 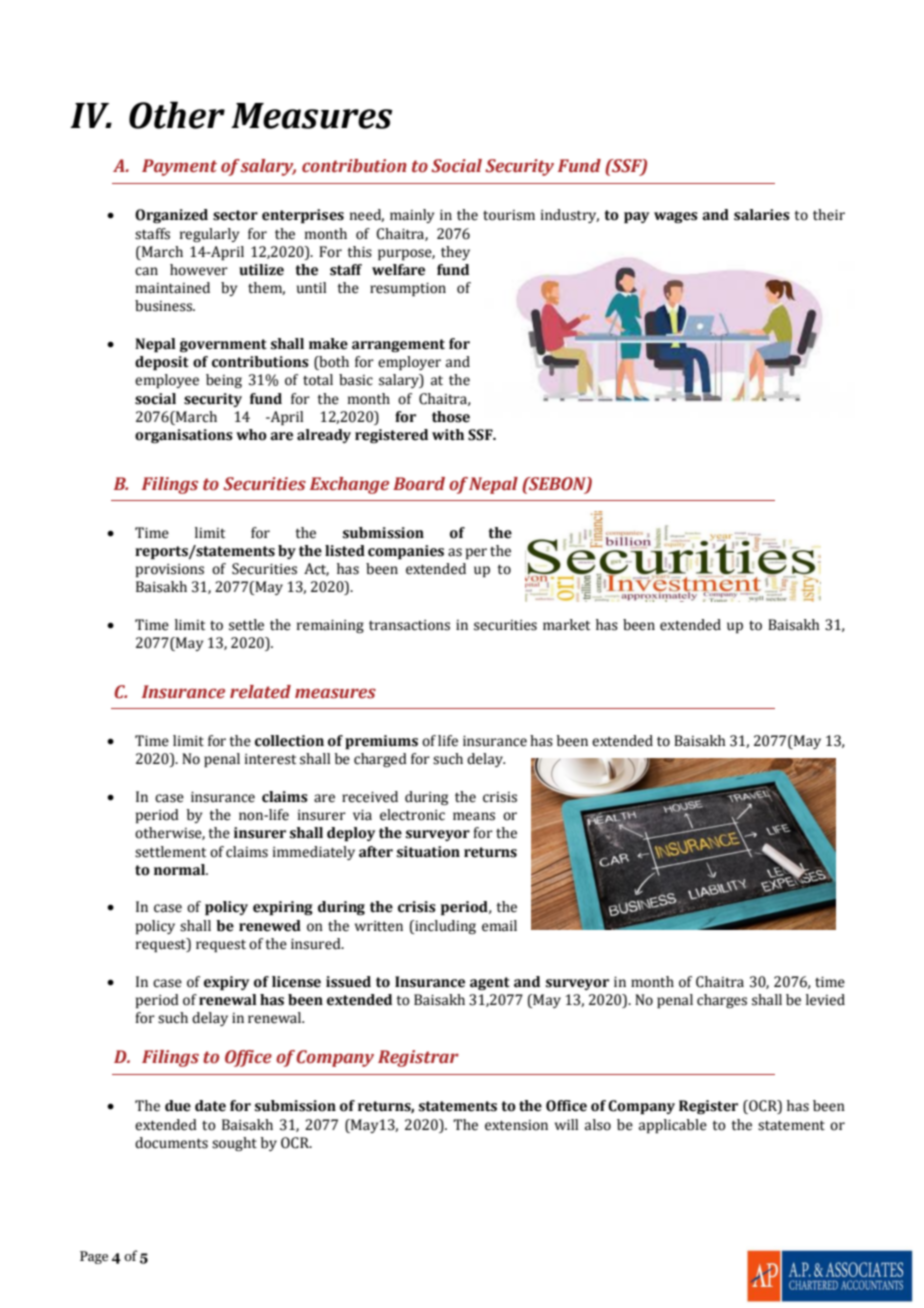 I want to click on situation, so click(x=428, y=852).
